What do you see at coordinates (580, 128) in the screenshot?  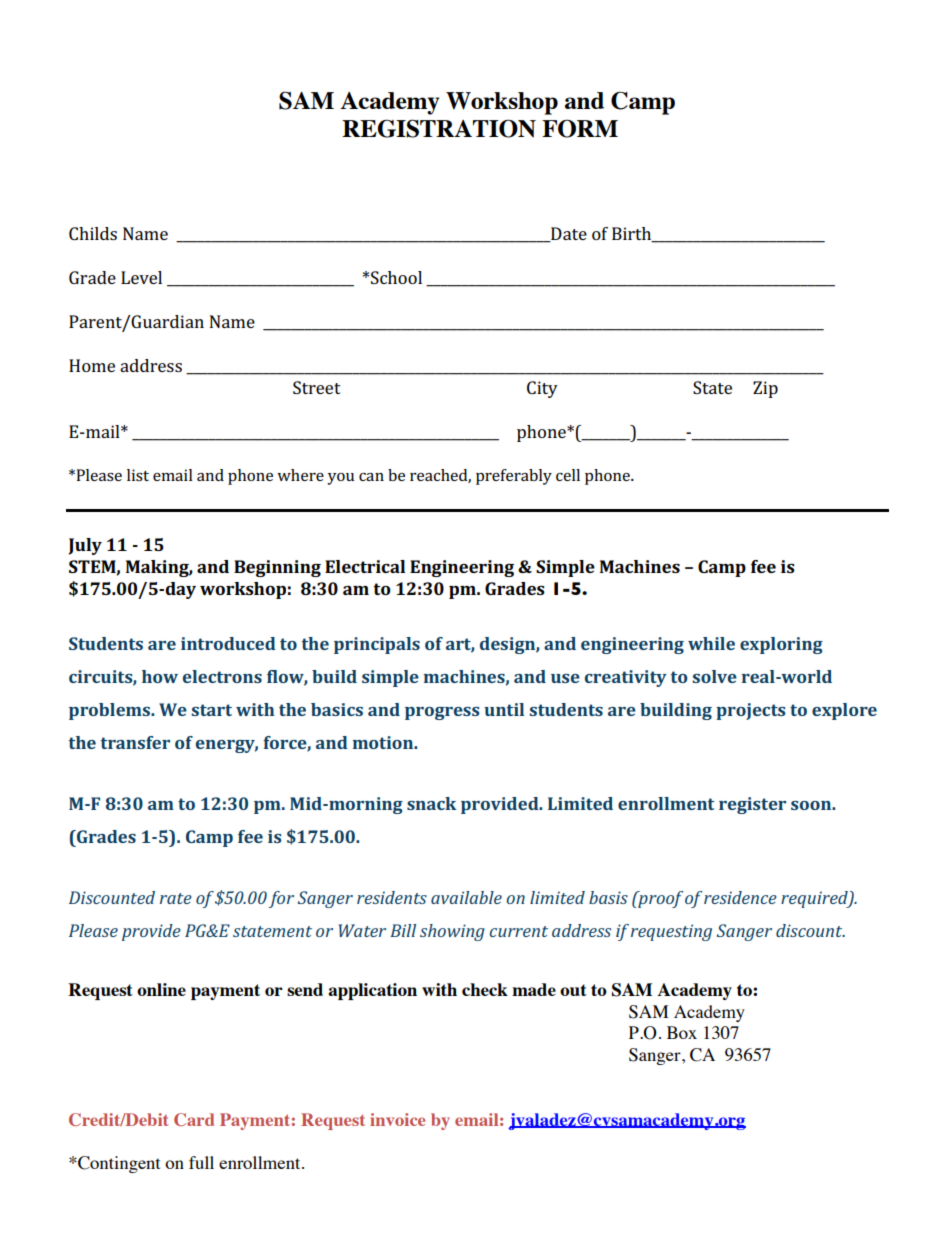 I see `FORM` at bounding box center [580, 128].
